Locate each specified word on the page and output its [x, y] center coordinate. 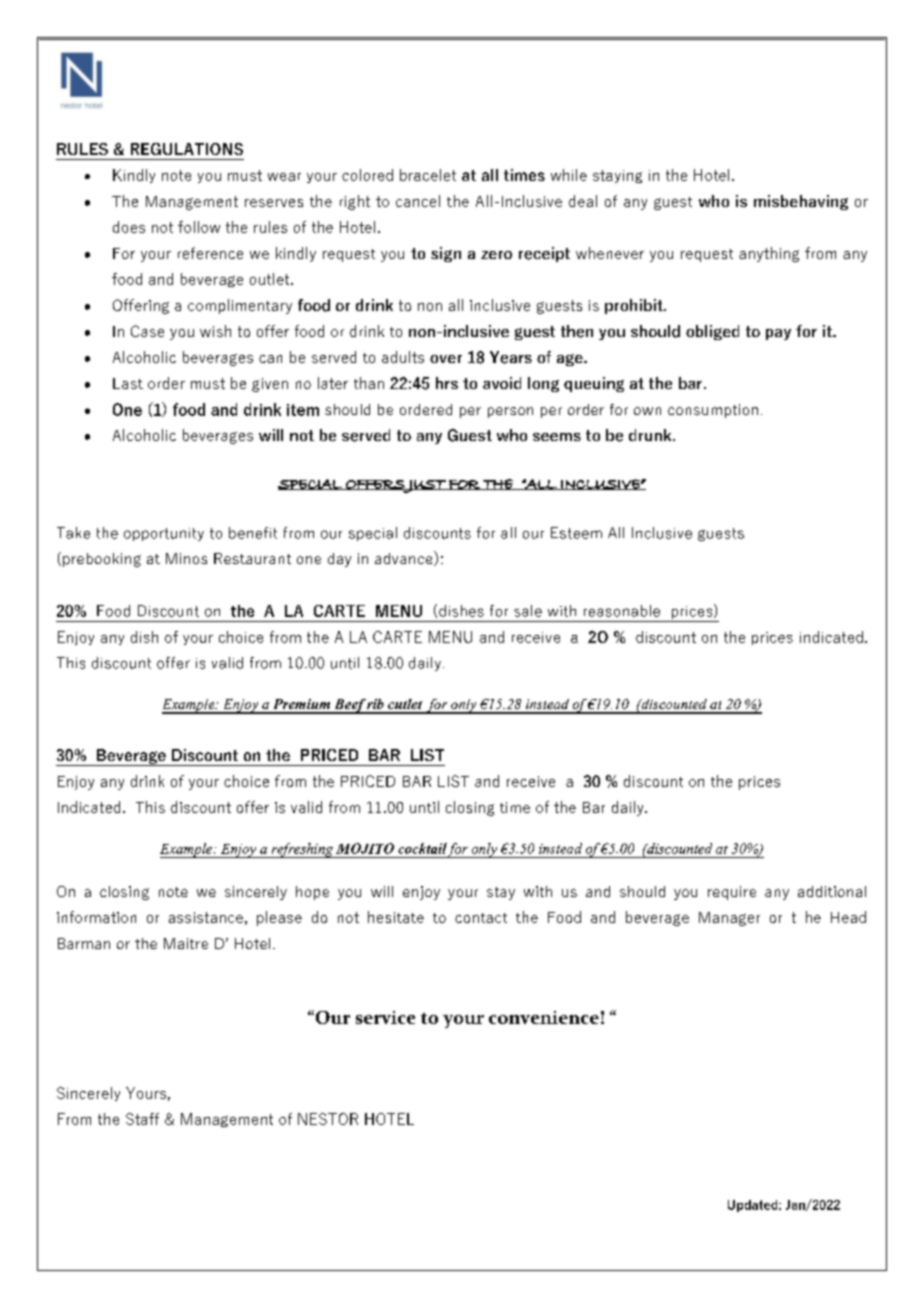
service [385, 1017]
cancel [418, 201]
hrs [447, 383]
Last [128, 383]
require [732, 893]
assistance [206, 917]
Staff [142, 1119]
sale [528, 611]
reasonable [622, 611]
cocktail [422, 848]
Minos [186, 558]
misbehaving [801, 202]
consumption [713, 411]
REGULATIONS [187, 149]
